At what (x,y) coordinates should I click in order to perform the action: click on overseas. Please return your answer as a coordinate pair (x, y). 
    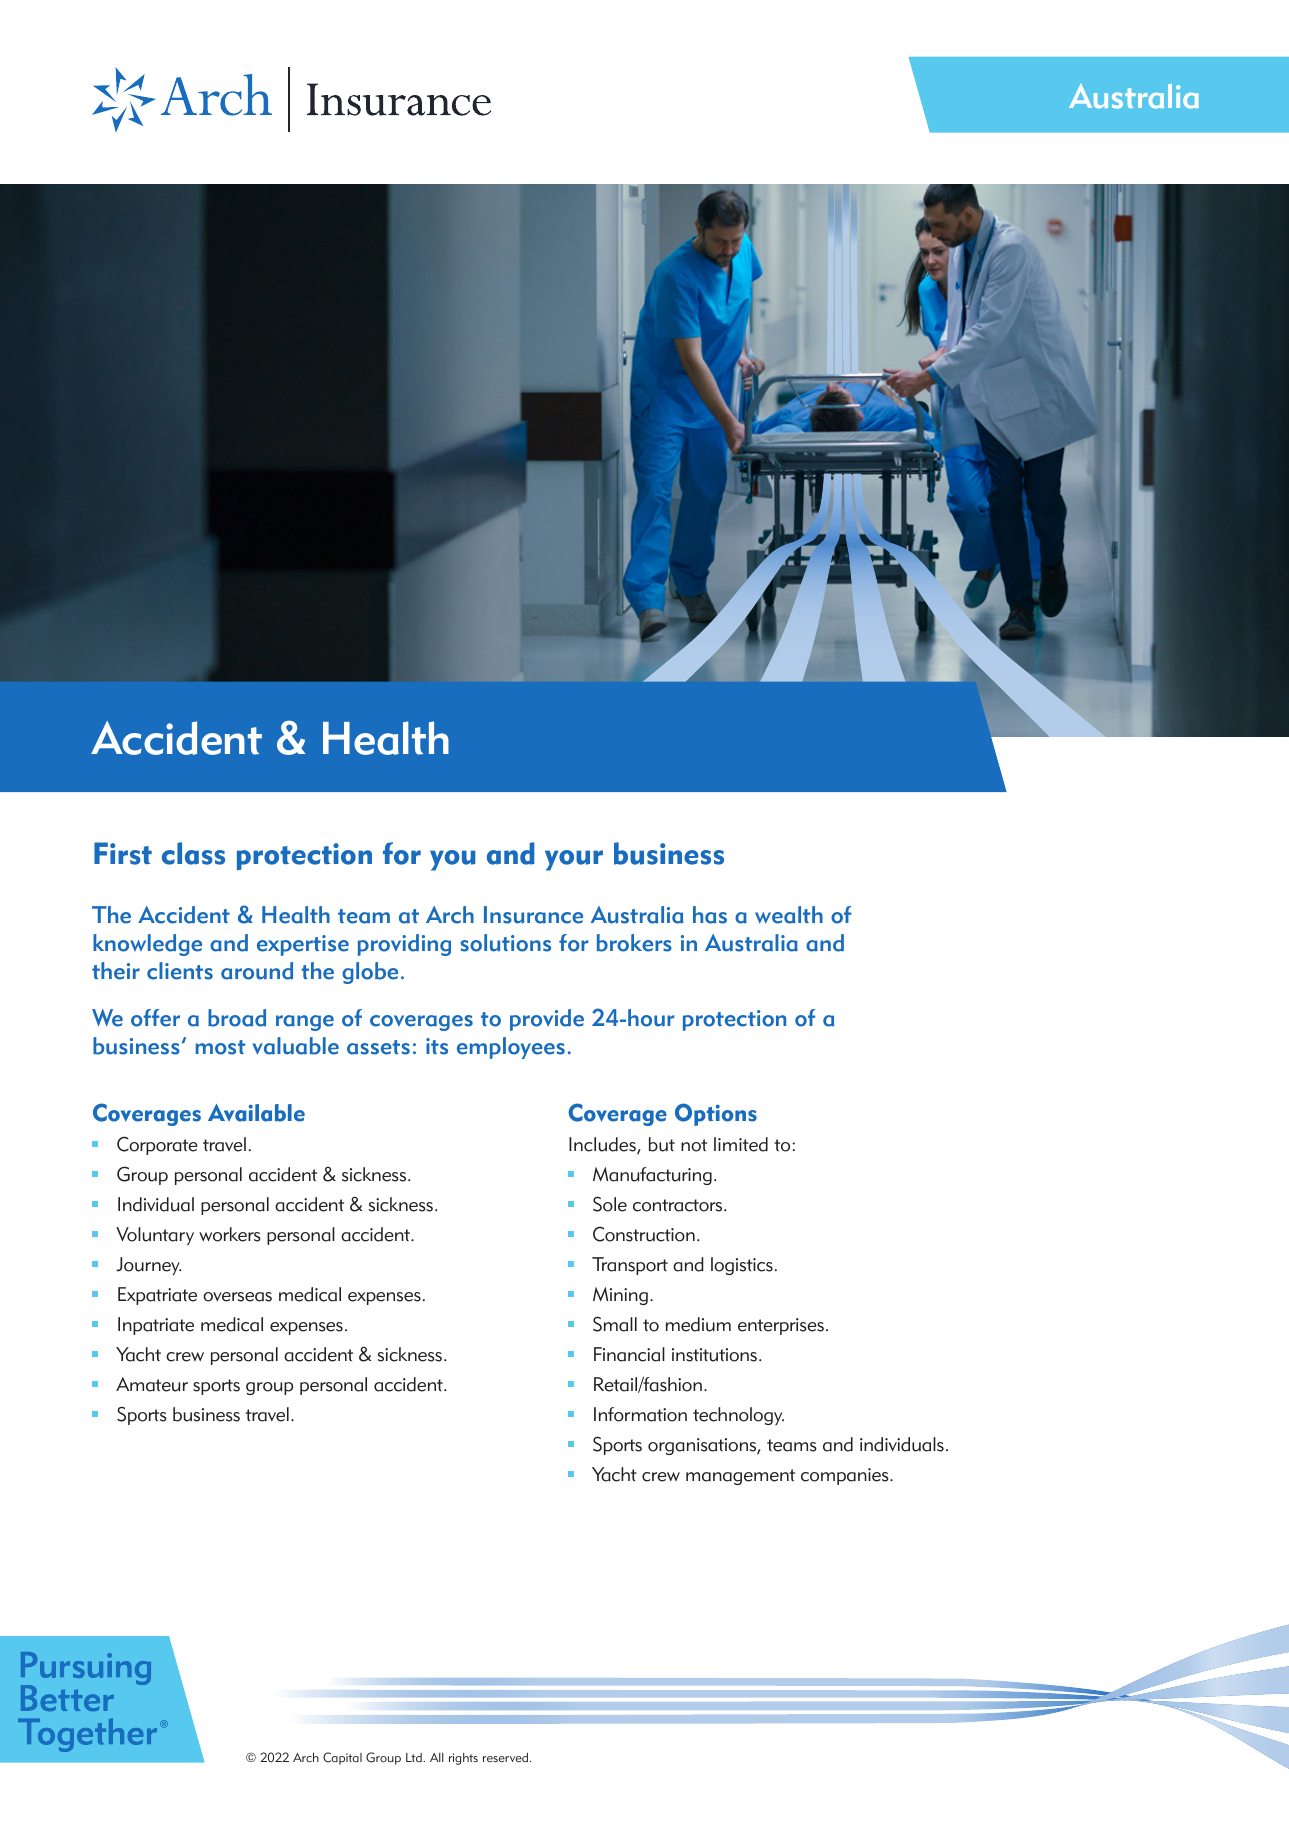
    Looking at the image, I should click on (237, 1297).
